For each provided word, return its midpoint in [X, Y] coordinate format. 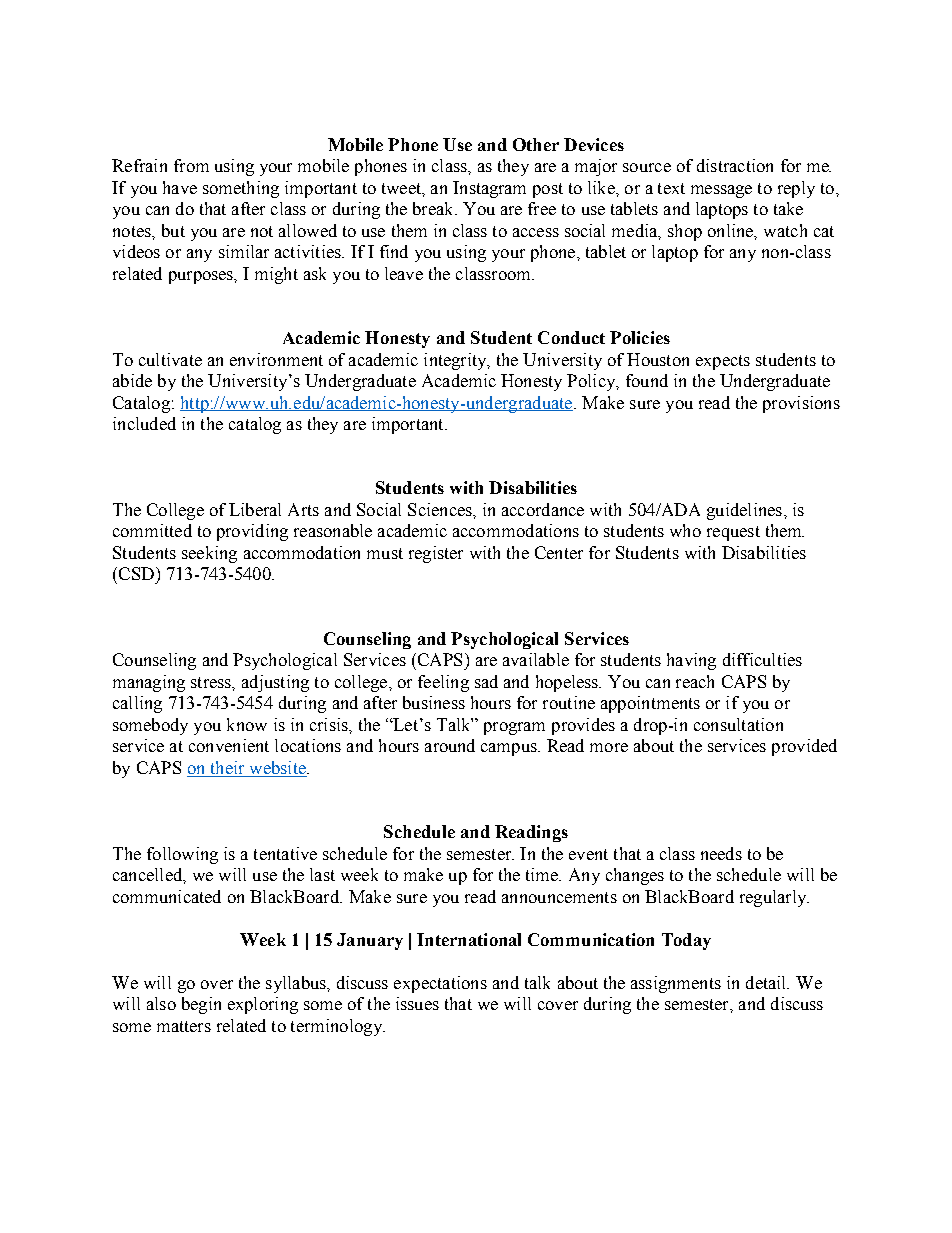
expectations [440, 984]
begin [201, 1005]
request [733, 533]
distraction [735, 165]
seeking [209, 554]
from [191, 165]
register [436, 554]
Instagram [489, 189]
